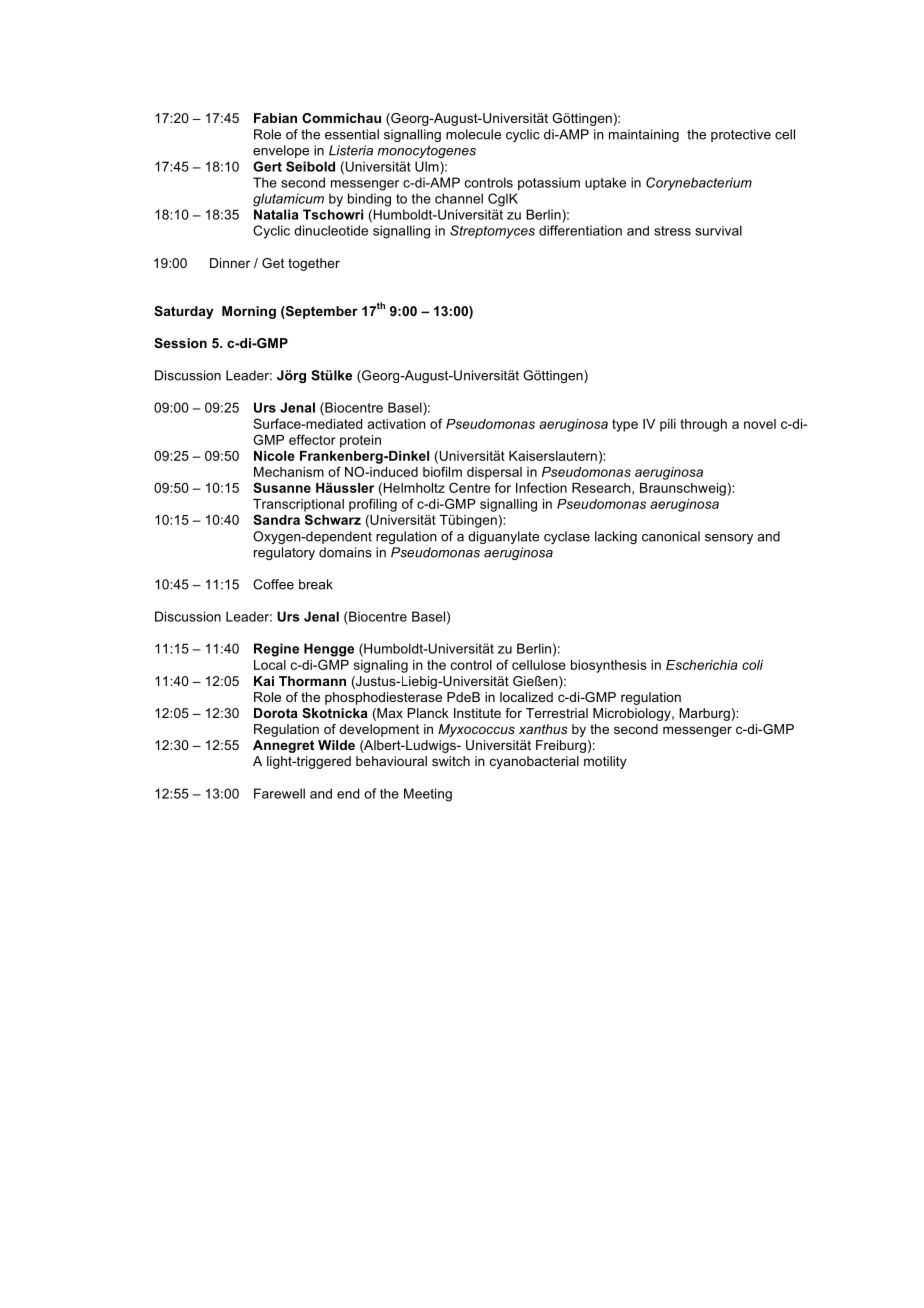 This document has width=924, height=1308. I want to click on switch, so click(451, 761).
